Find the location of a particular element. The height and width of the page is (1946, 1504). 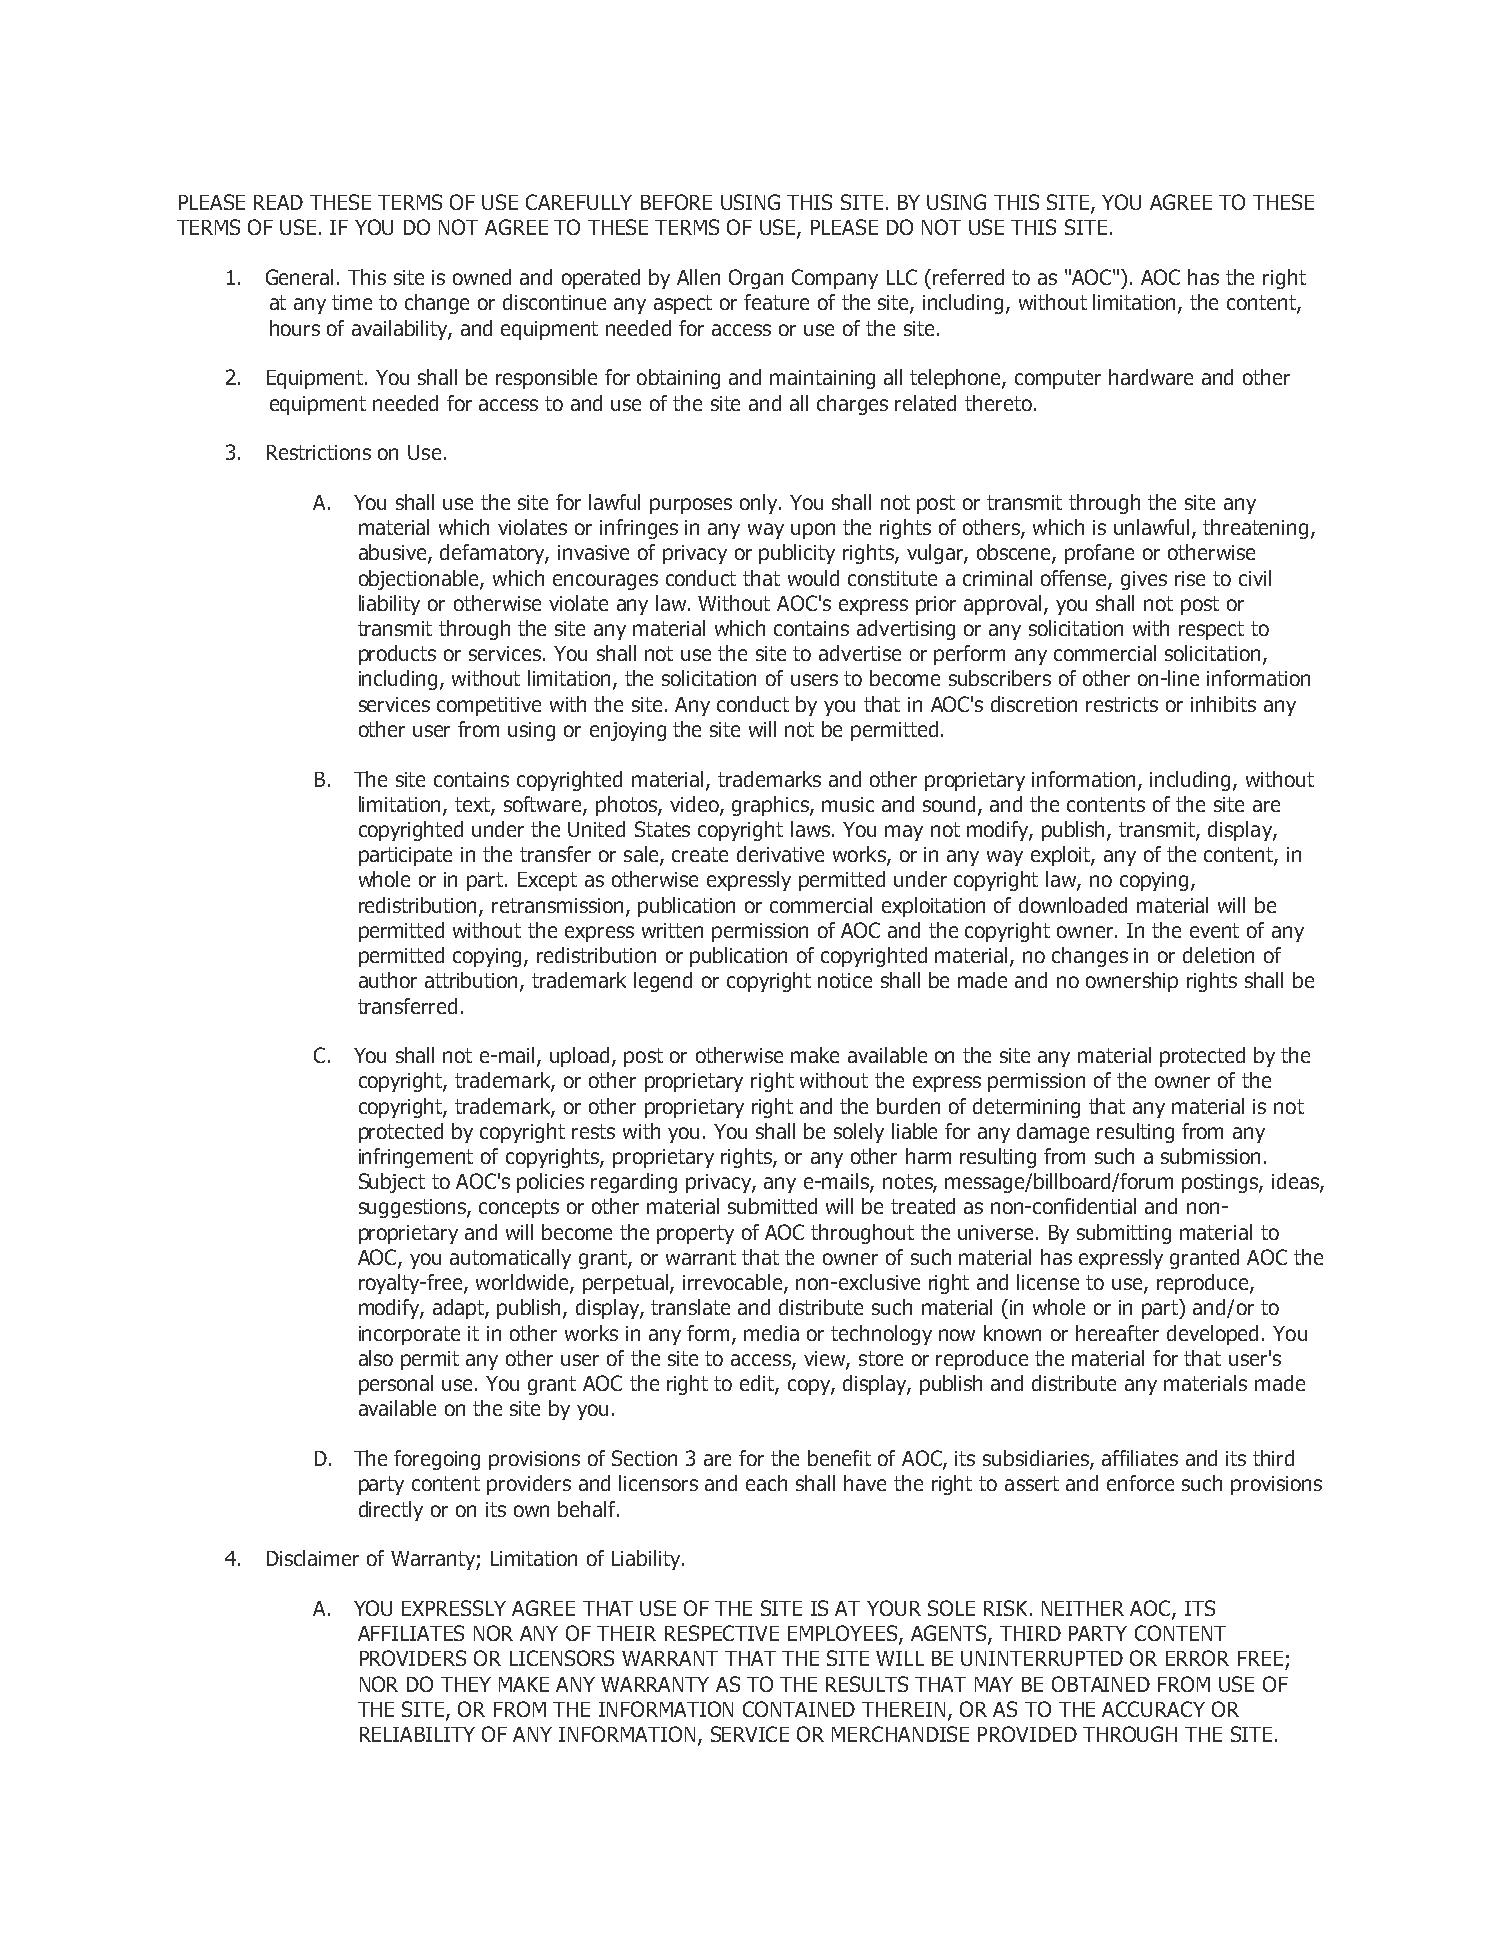

Organ is located at coordinates (756, 279).
